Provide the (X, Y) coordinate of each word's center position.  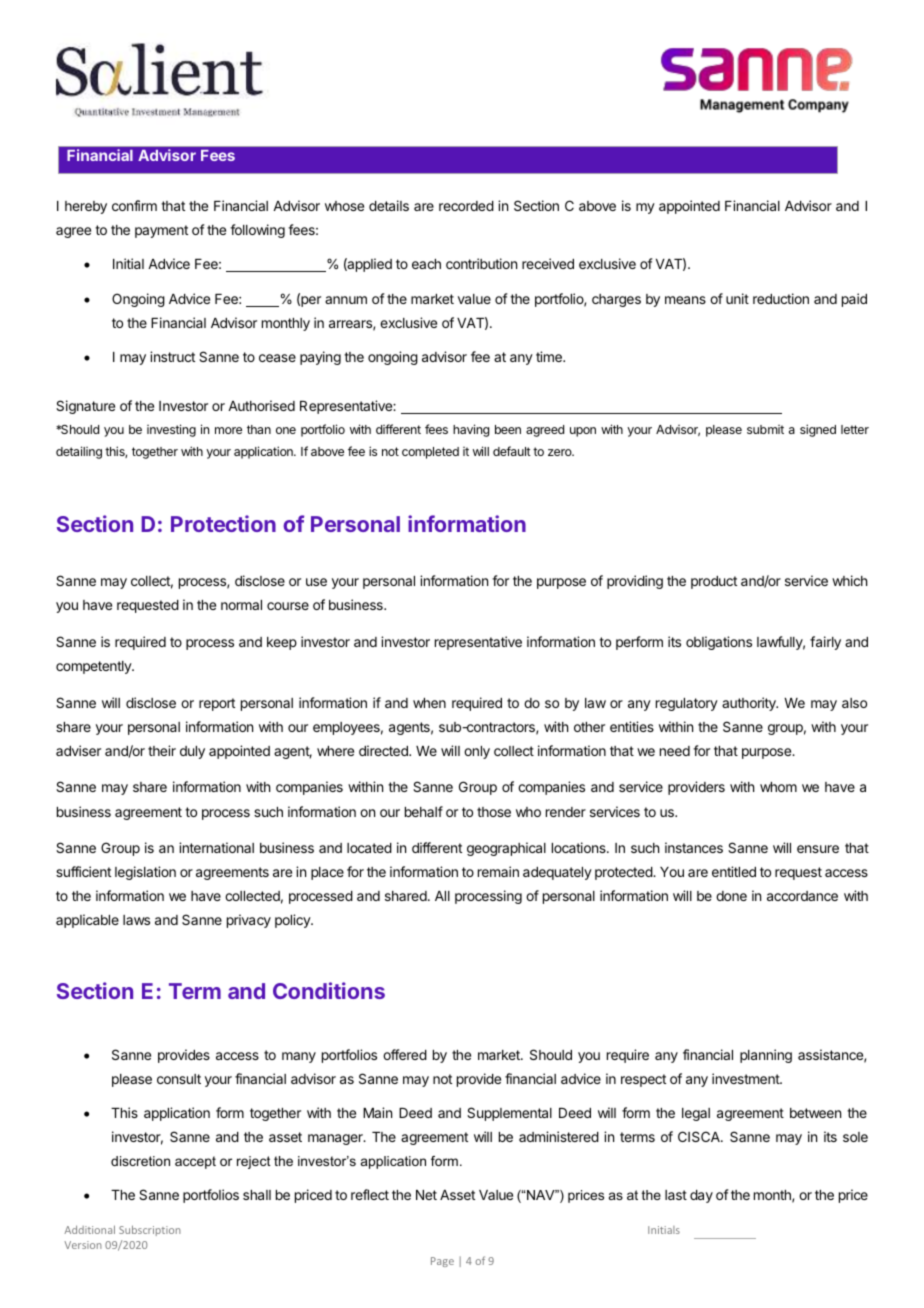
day (701, 1196)
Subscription (150, 1230)
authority (750, 704)
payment (161, 231)
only (477, 752)
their (162, 750)
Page (442, 1262)
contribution (481, 263)
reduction (781, 298)
